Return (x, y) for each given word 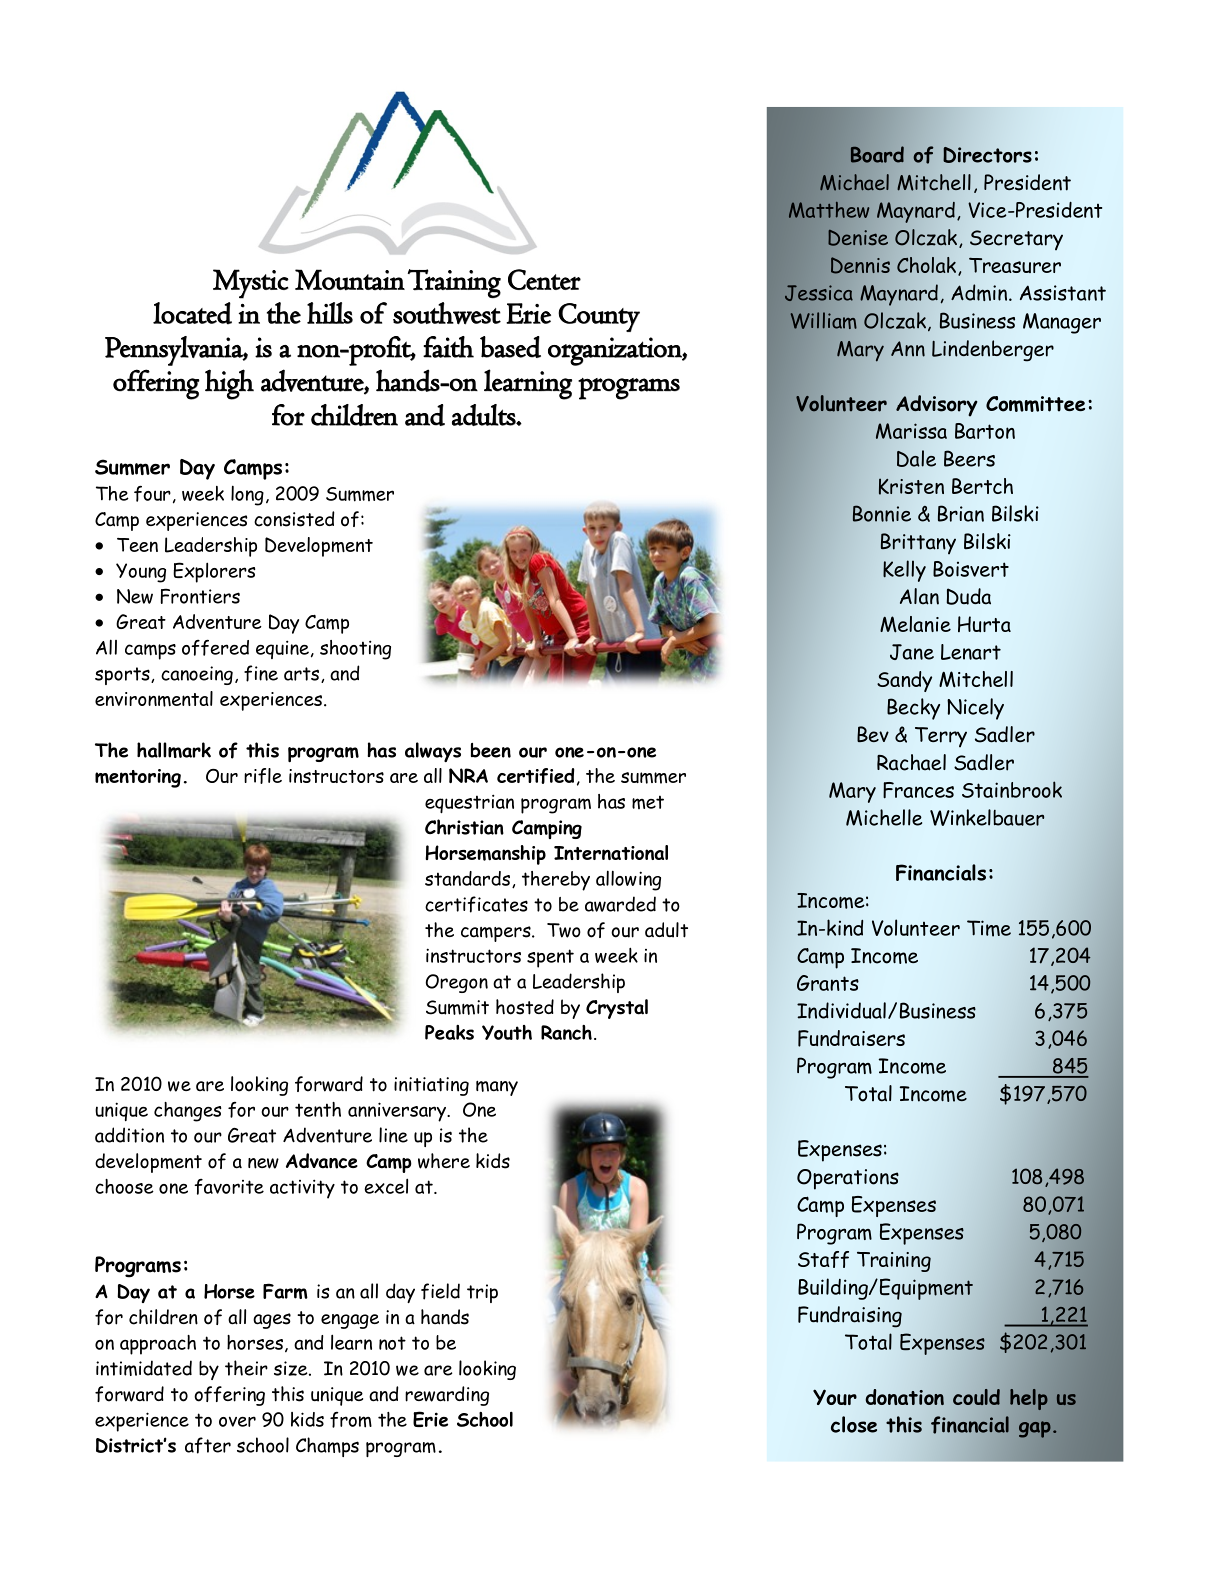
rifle (263, 776)
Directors (987, 155)
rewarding (447, 1396)
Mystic (251, 284)
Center (544, 279)
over (237, 1421)
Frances (918, 790)
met (648, 802)
